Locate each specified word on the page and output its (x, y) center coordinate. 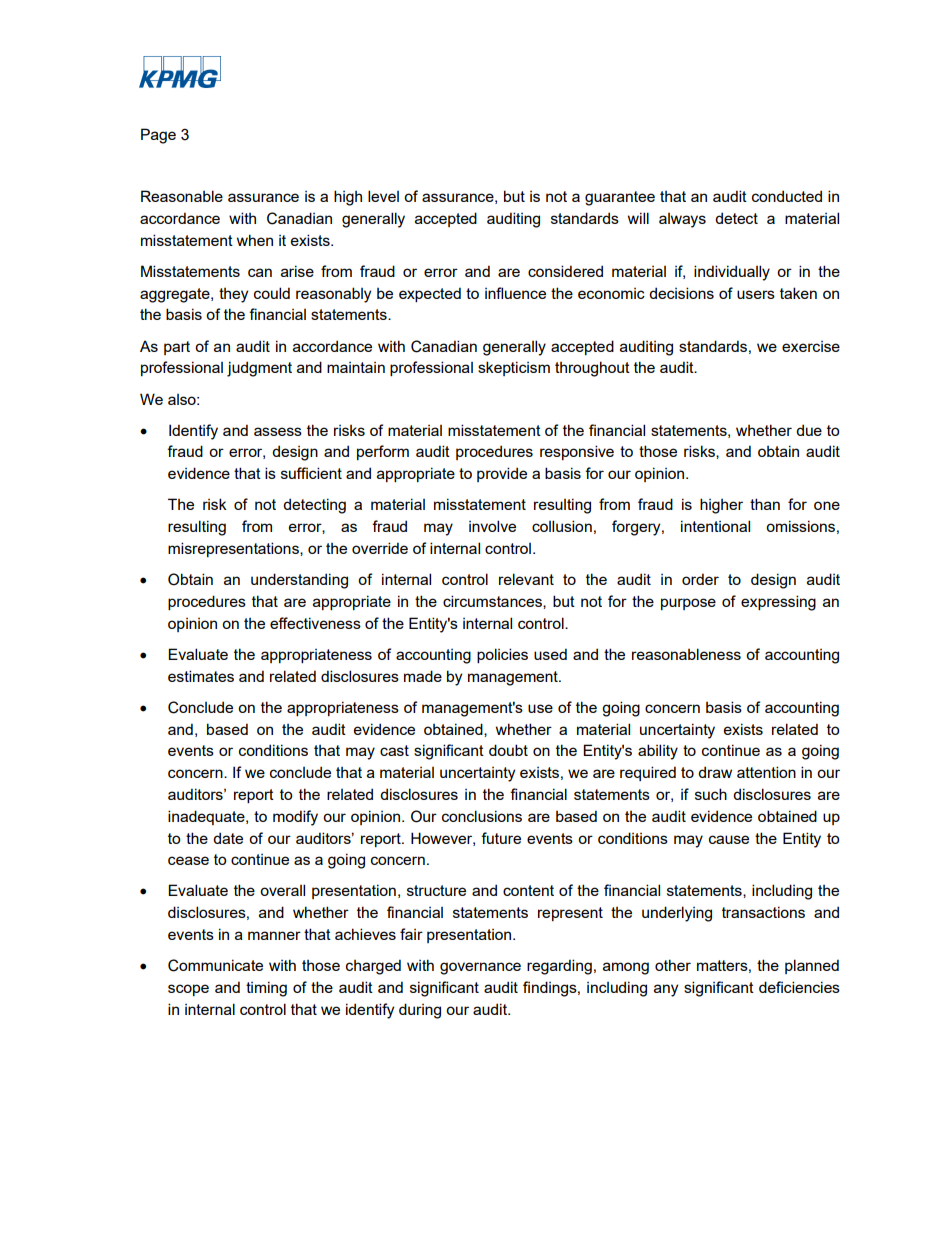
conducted (787, 196)
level (383, 196)
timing (266, 989)
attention (766, 772)
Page (158, 136)
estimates (201, 676)
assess (278, 431)
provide (502, 474)
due (809, 430)
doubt (508, 750)
